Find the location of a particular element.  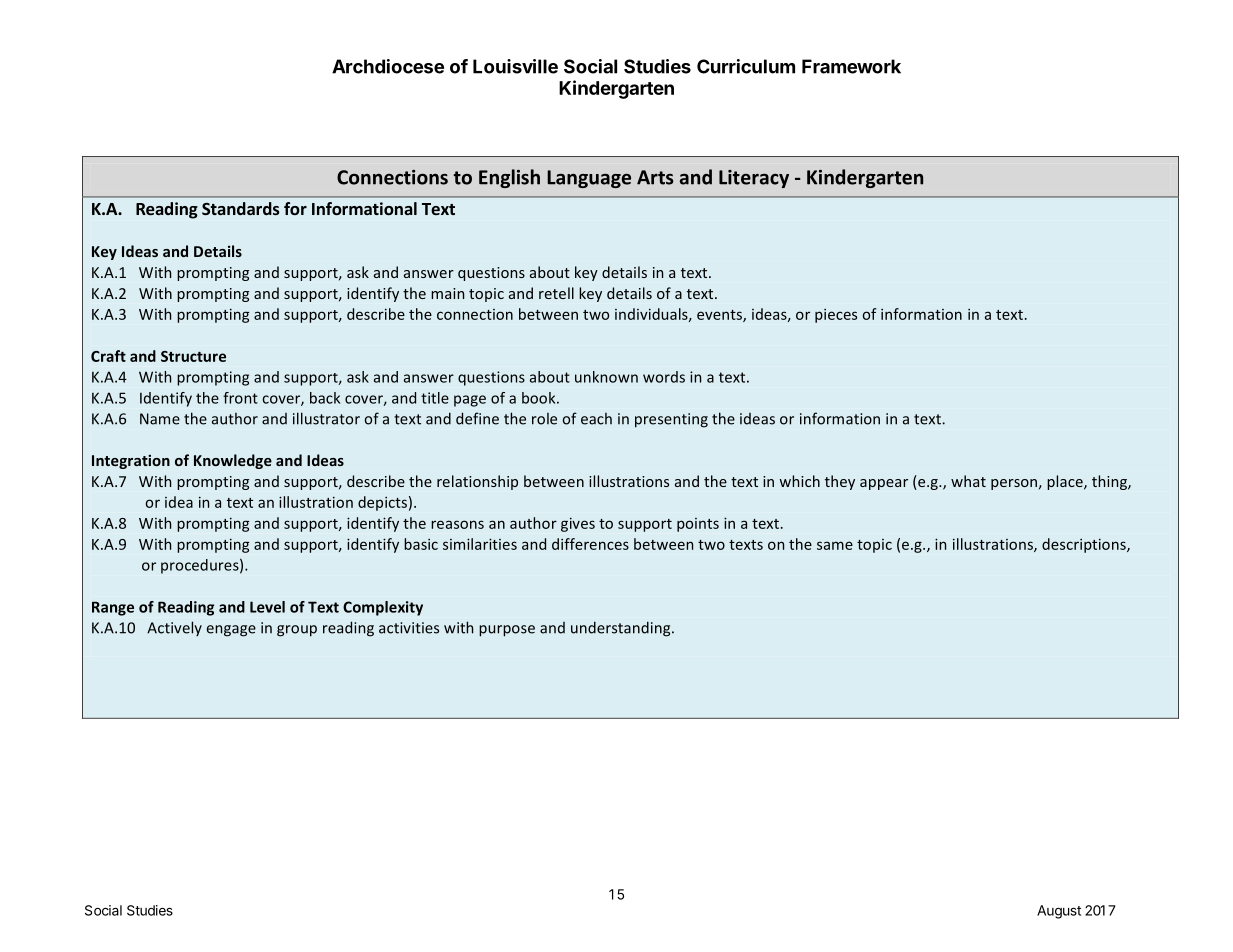

August is located at coordinates (1059, 912).
